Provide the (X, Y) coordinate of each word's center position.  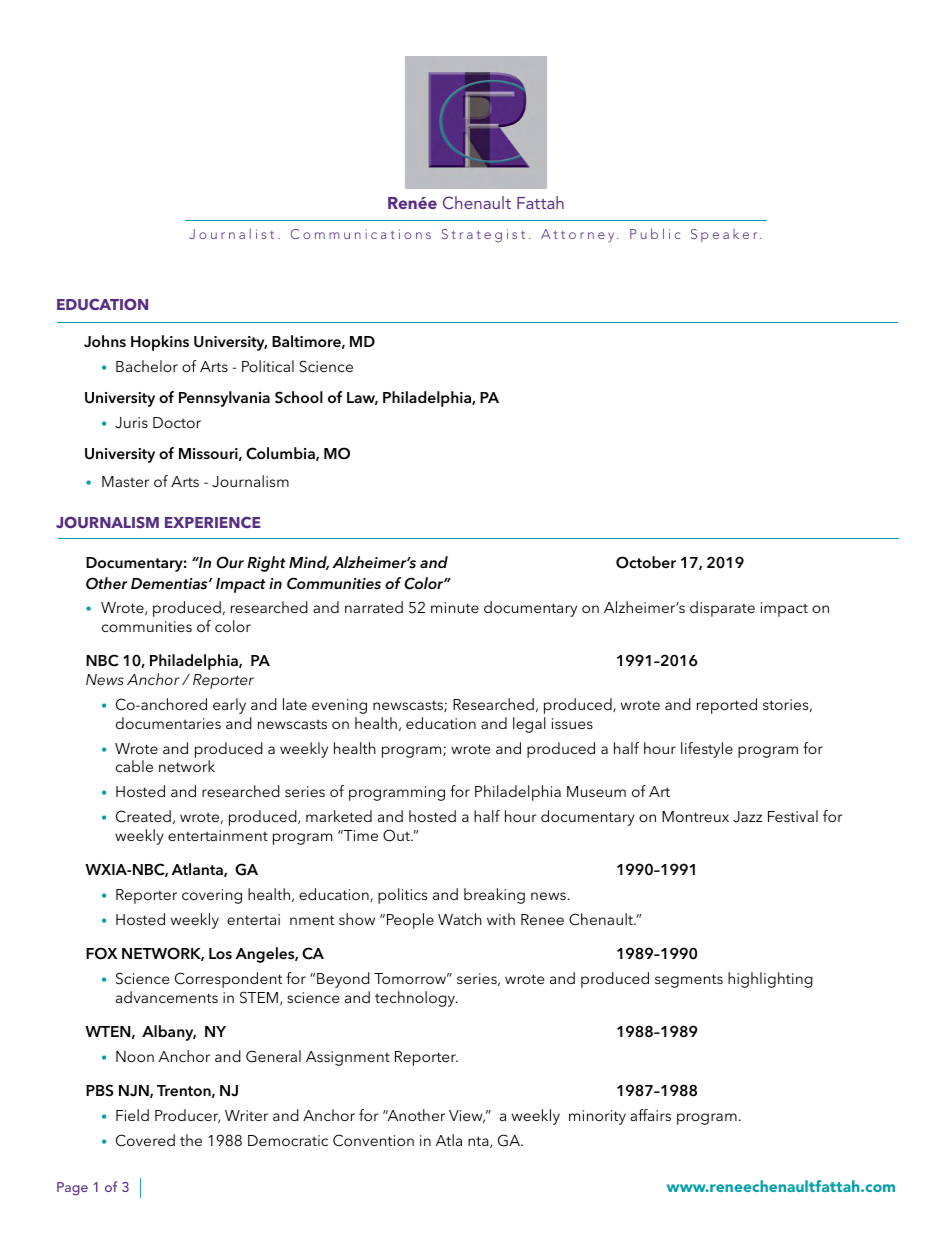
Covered (145, 1140)
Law (362, 398)
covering (212, 896)
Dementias (170, 584)
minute (455, 607)
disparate (722, 609)
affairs (650, 1115)
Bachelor (147, 366)
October (646, 562)
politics (402, 896)
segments (689, 981)
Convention (373, 1140)
